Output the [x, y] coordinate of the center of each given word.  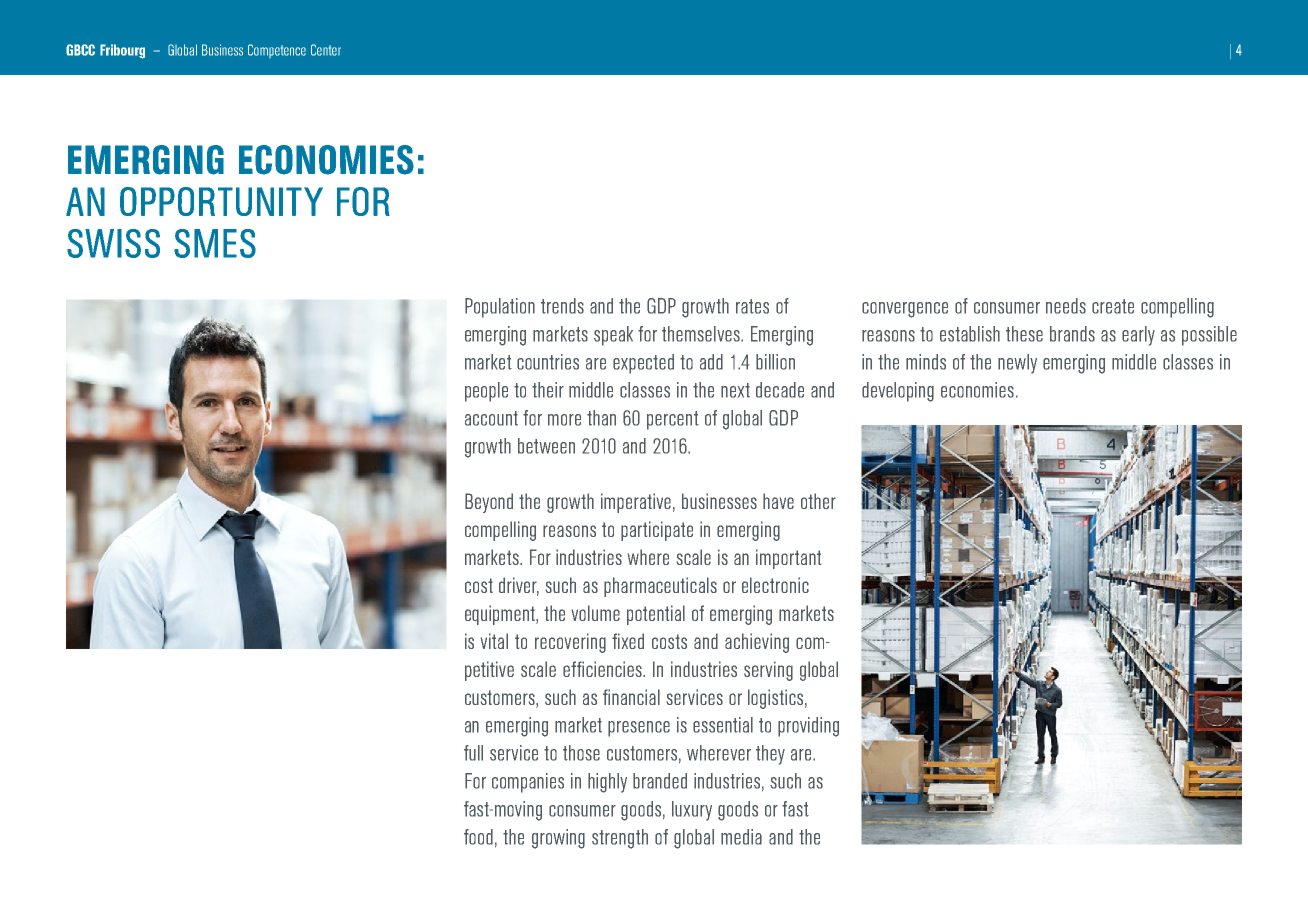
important [788, 559]
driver [519, 586]
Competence [277, 51]
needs [1066, 306]
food [478, 837]
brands [1072, 334]
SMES [215, 243]
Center [326, 50]
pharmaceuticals [660, 587]
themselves [702, 334]
